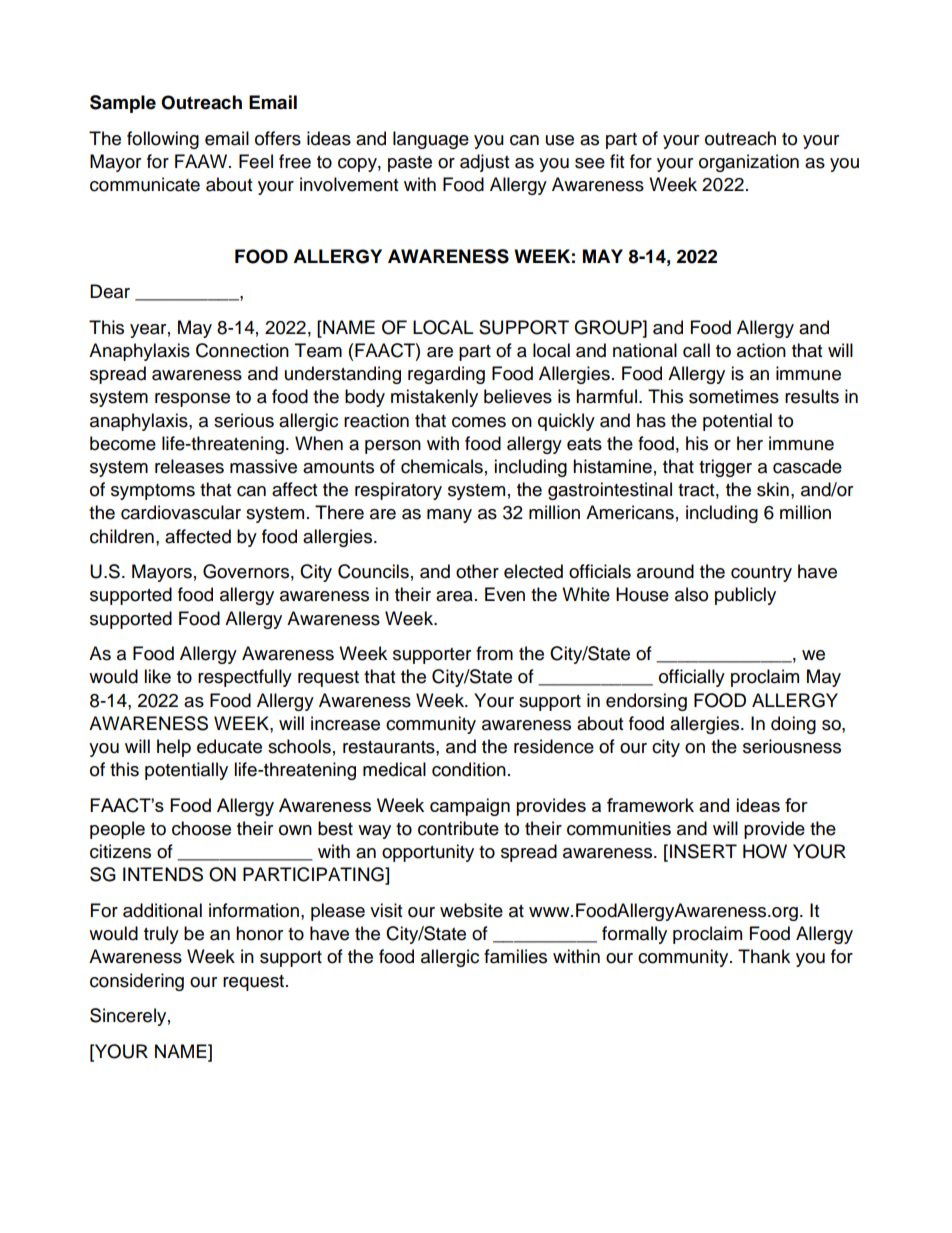 The height and width of the page is (1233, 952). I want to click on sometimes, so click(734, 396).
